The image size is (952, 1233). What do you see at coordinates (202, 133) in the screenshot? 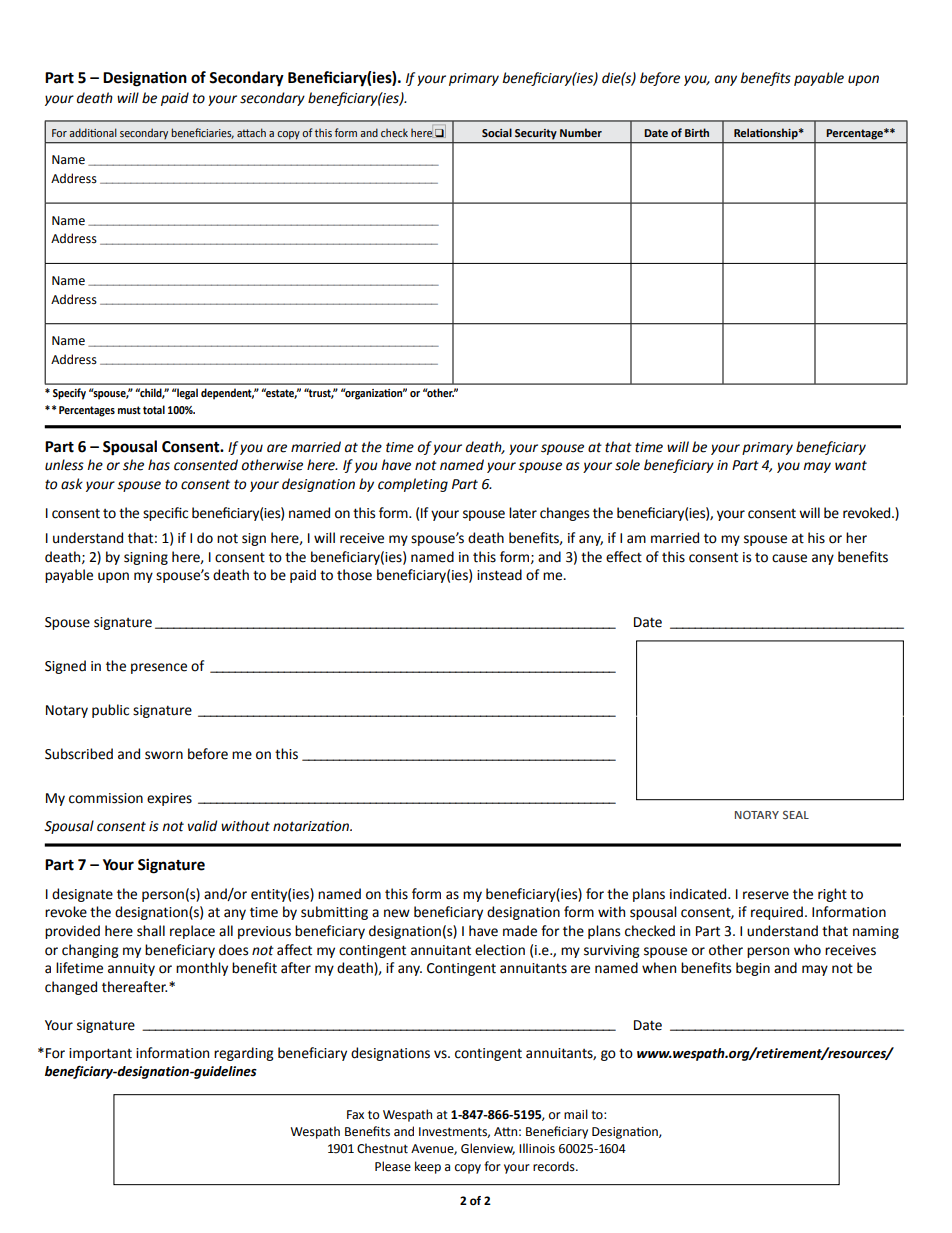
I see `beneficiaries` at bounding box center [202, 133].
